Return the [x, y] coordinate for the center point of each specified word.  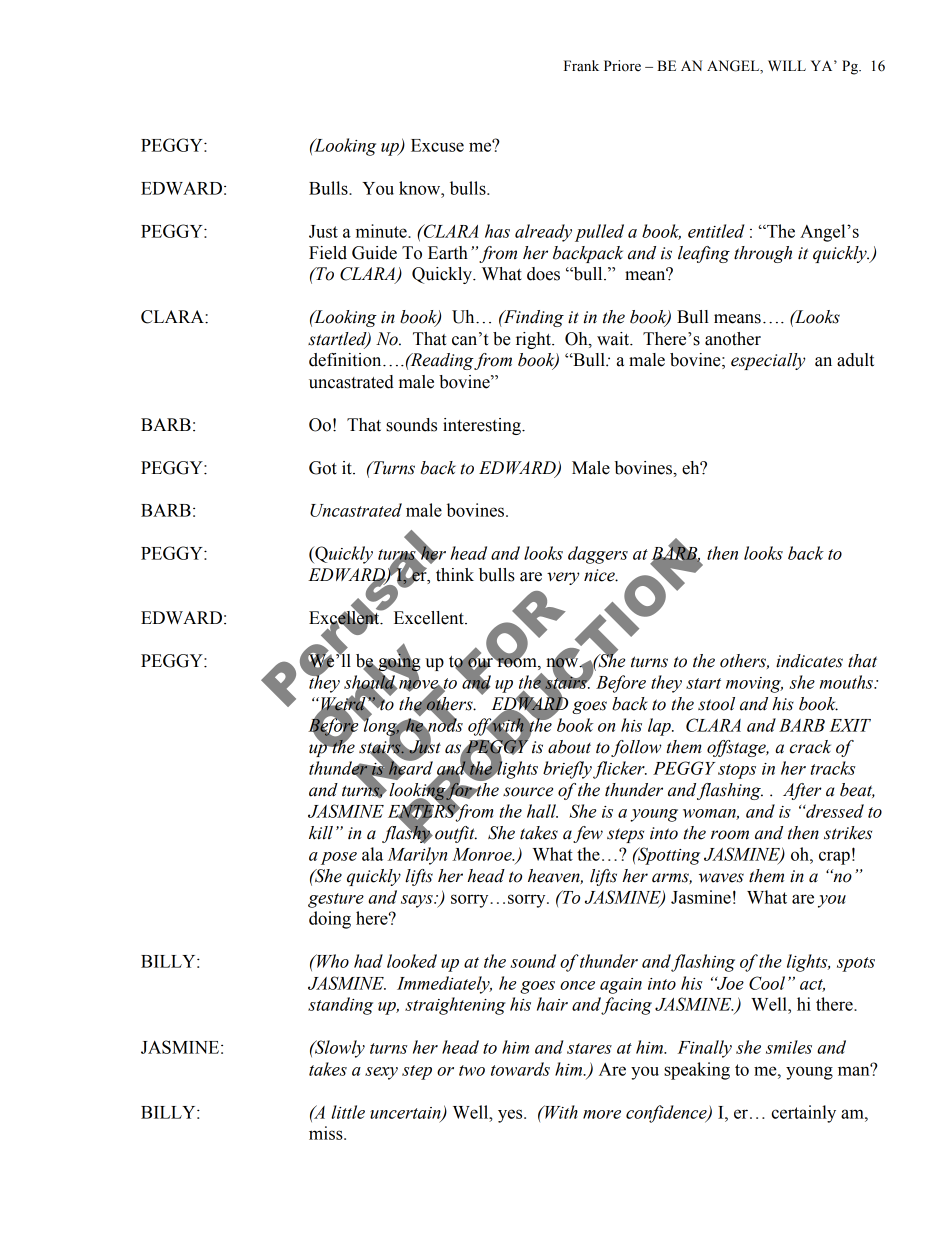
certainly [803, 1114]
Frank [581, 66]
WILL [787, 65]
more [602, 1114]
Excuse [437, 145]
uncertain [406, 1114]
